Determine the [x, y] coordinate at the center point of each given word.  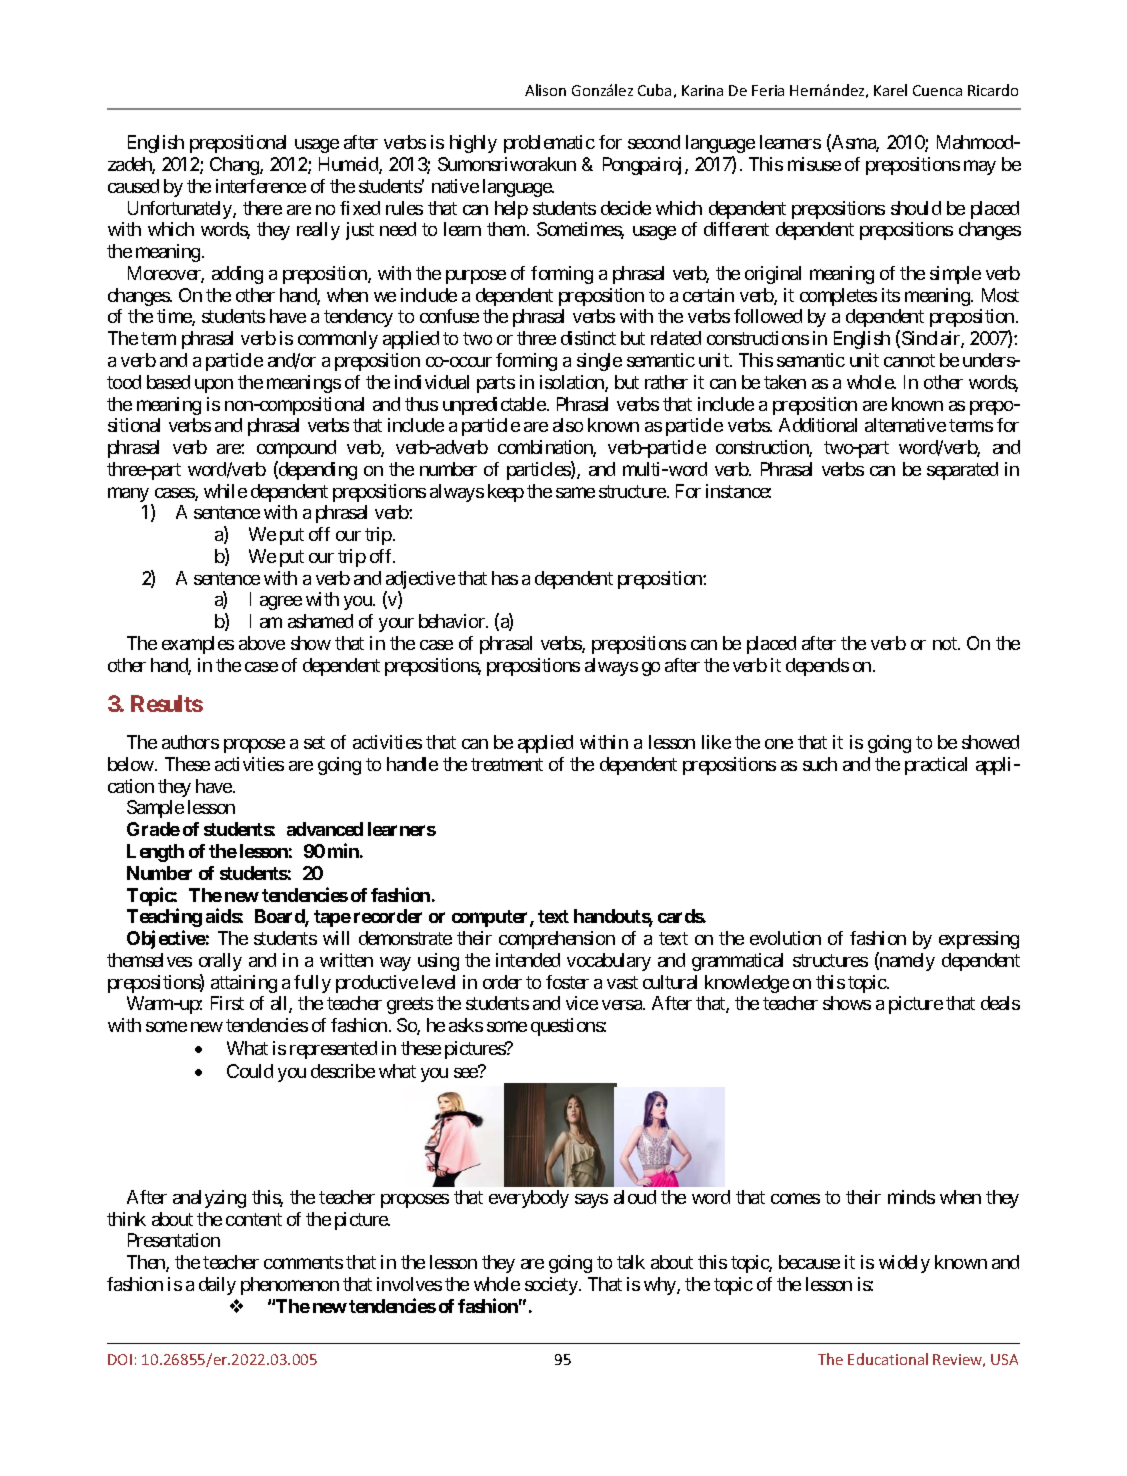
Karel [890, 90]
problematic [549, 144]
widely [904, 1264]
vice [582, 1003]
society [552, 1286]
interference [261, 186]
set [314, 742]
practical [936, 766]
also [568, 425]
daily [217, 1286]
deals [1000, 1003]
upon [214, 386]
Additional [818, 425]
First [227, 1003]
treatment [507, 764]
